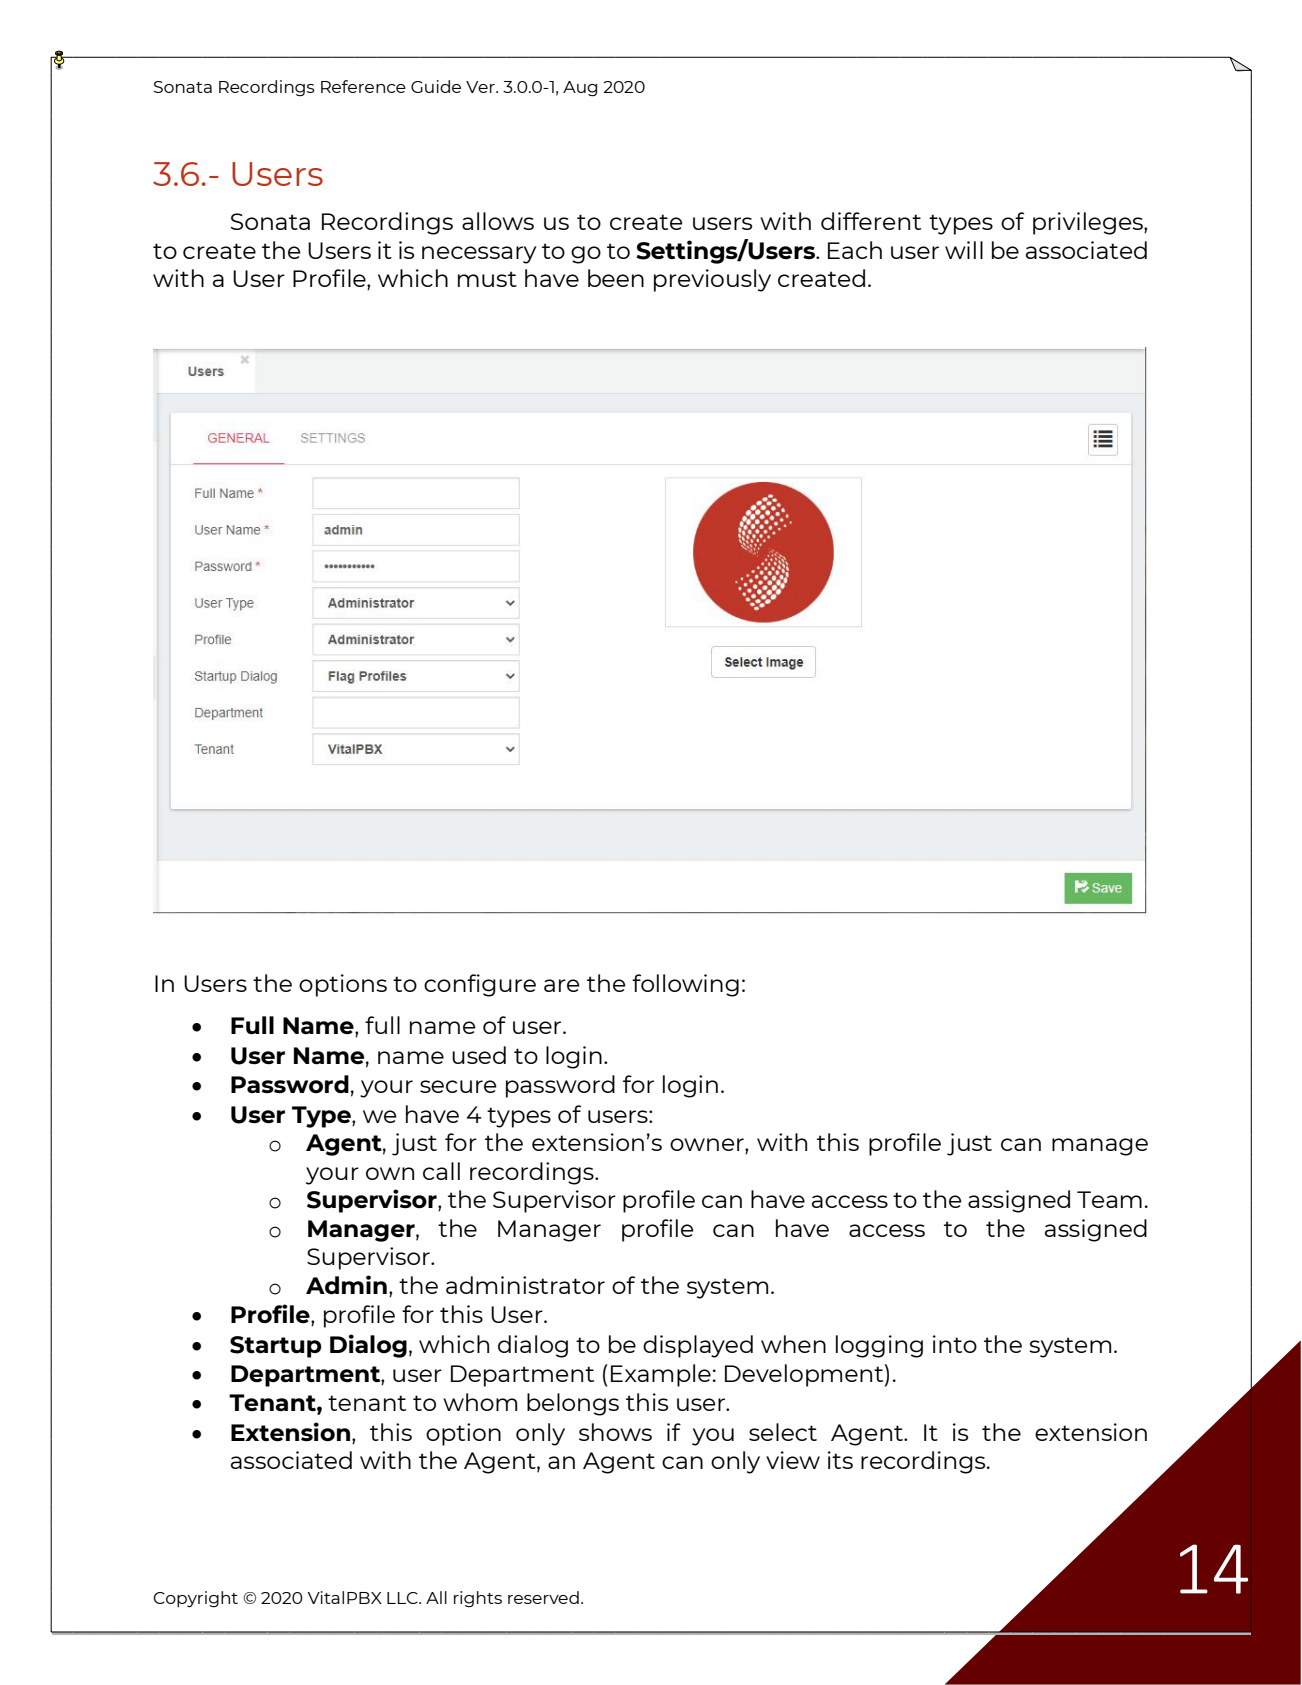  I want to click on will, so click(964, 250).
